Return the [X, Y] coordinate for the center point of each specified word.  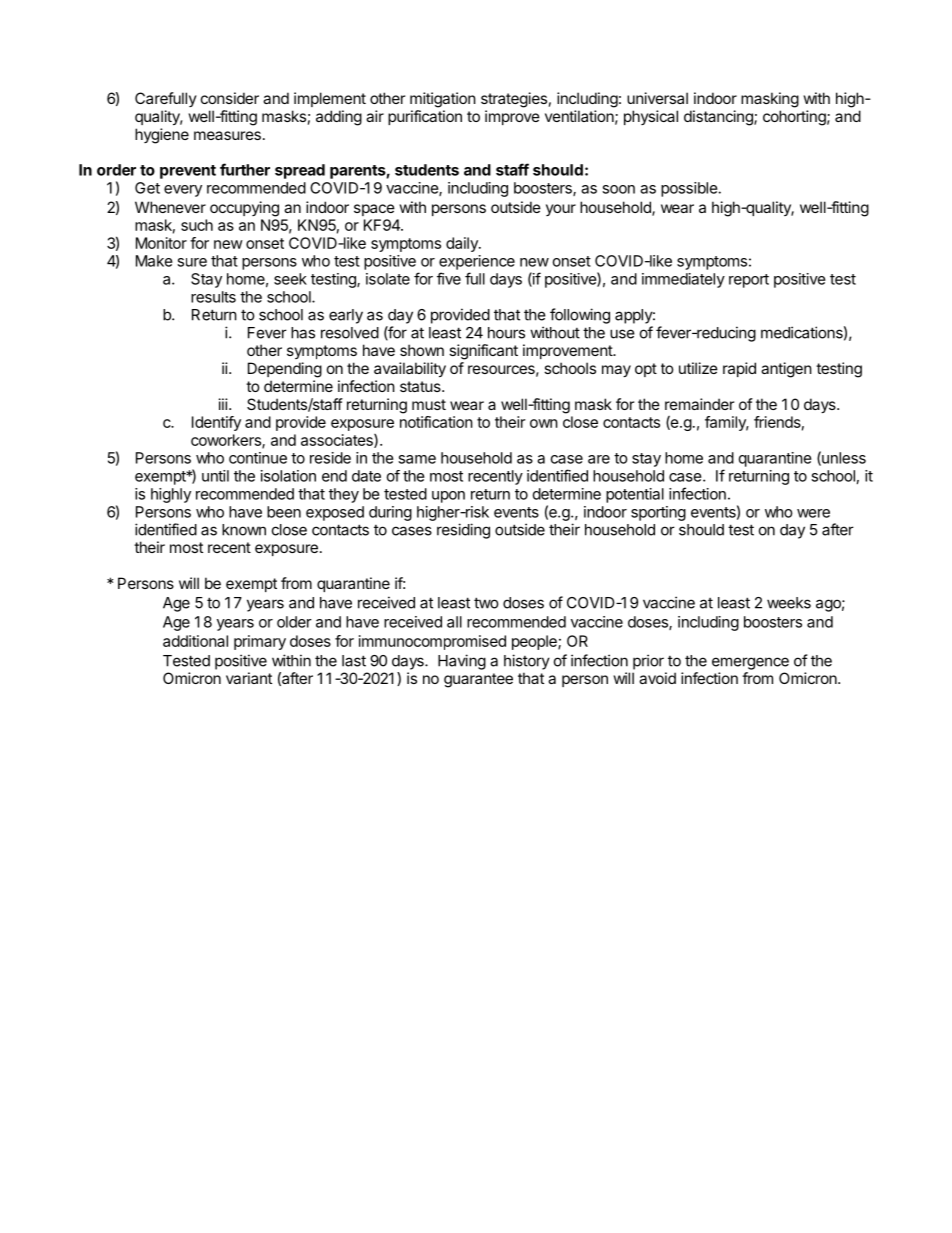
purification [425, 117]
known [244, 530]
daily [463, 244]
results [213, 297]
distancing [719, 118]
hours [506, 333]
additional [195, 641]
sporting [658, 513]
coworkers [227, 441]
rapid [739, 369]
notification [436, 422]
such [197, 225]
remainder [699, 404]
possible [689, 189]
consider [230, 98]
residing [463, 531]
